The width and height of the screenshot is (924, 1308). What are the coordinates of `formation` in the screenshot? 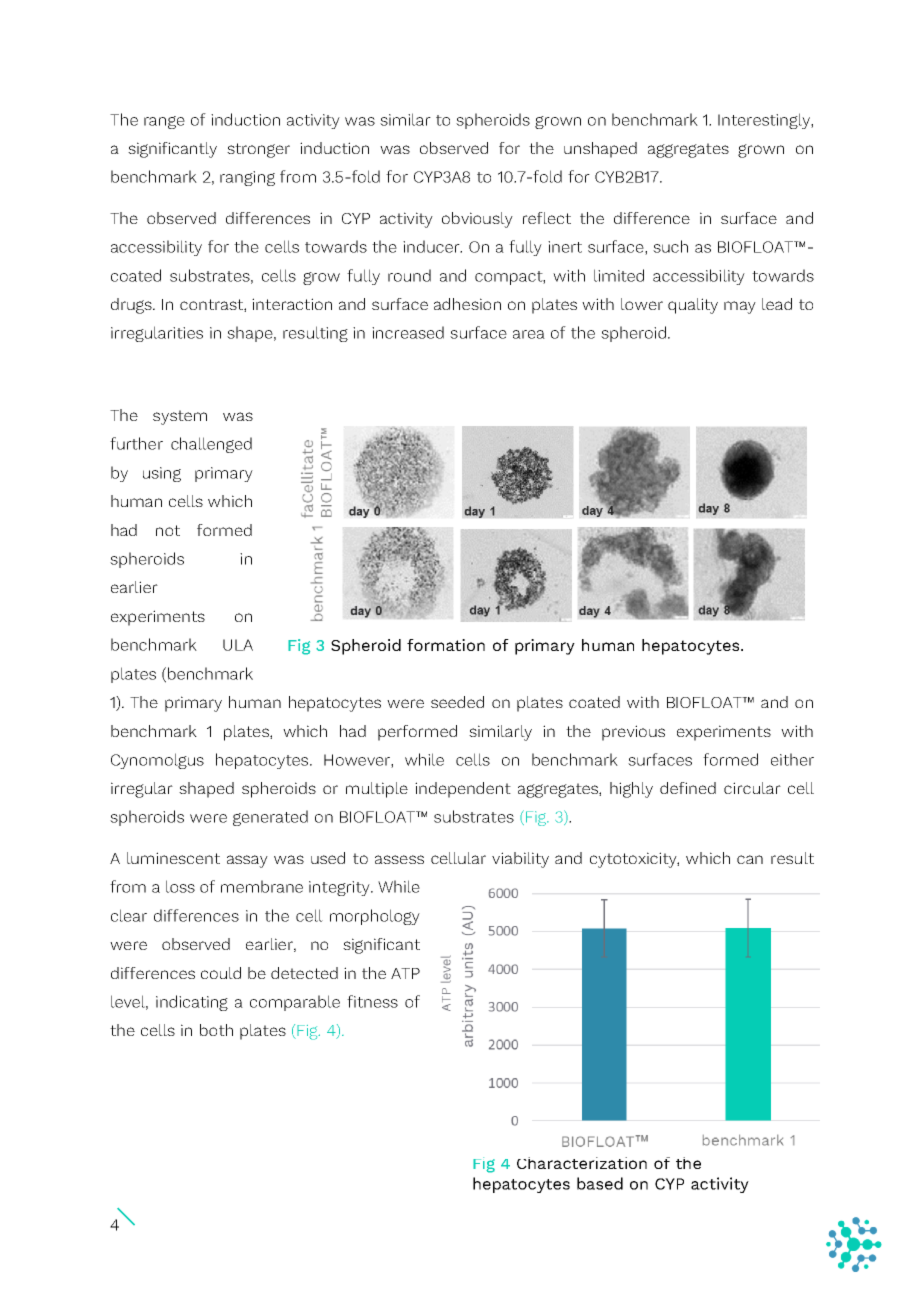 It's located at (446, 645).
